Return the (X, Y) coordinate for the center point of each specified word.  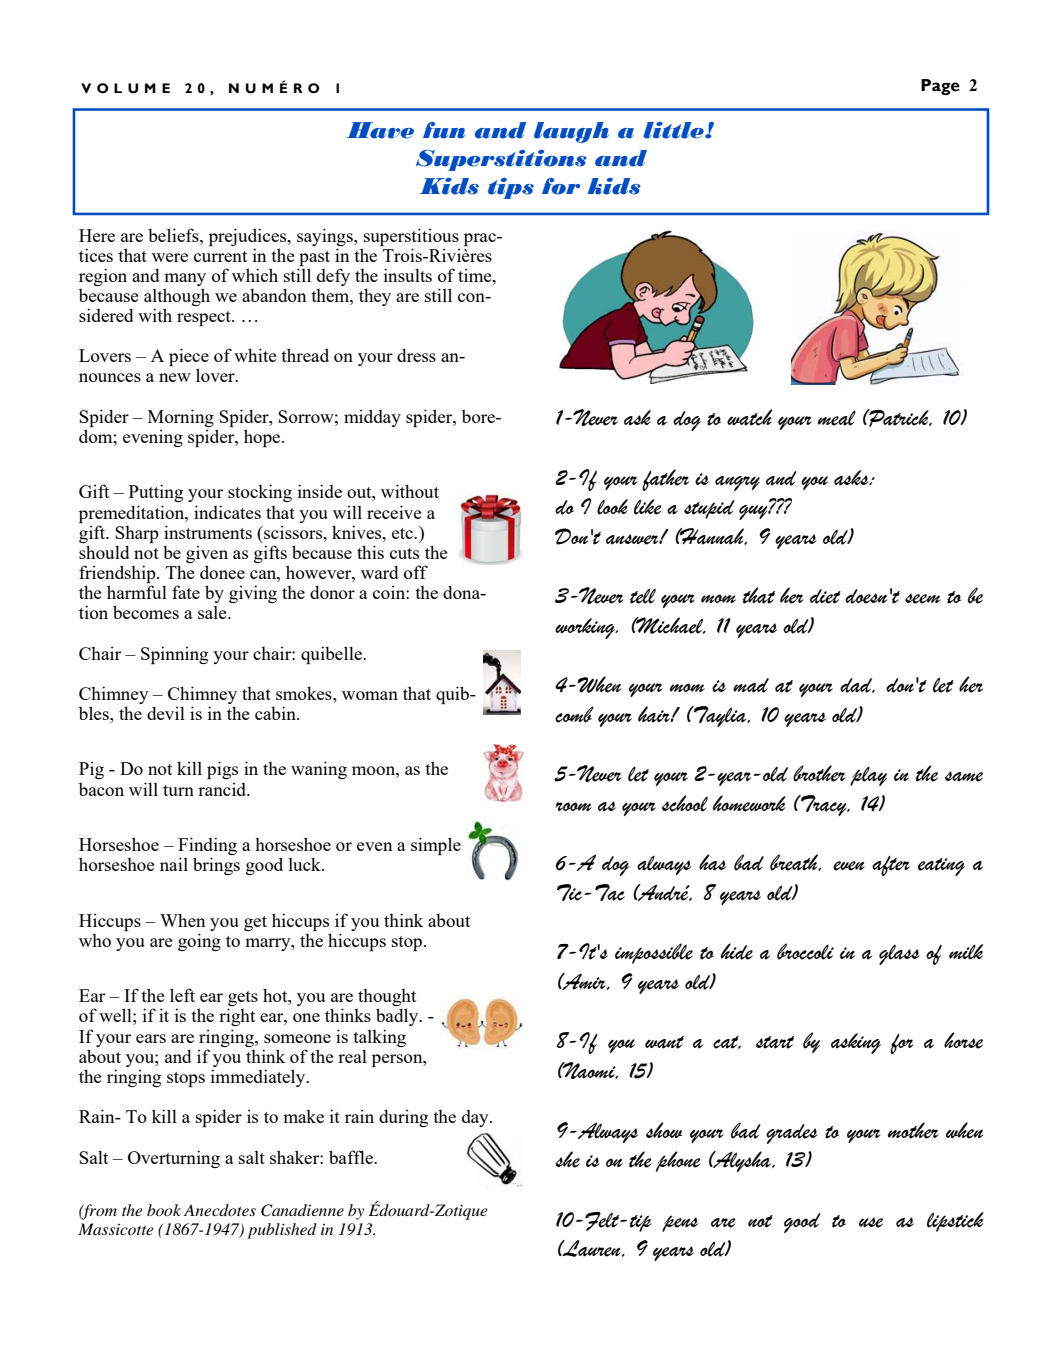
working (586, 628)
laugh (571, 132)
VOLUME (125, 88)
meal (837, 418)
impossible (654, 953)
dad (857, 685)
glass (899, 955)
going (199, 942)
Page (940, 87)
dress (416, 355)
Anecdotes (220, 1210)
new (175, 377)
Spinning (174, 655)
